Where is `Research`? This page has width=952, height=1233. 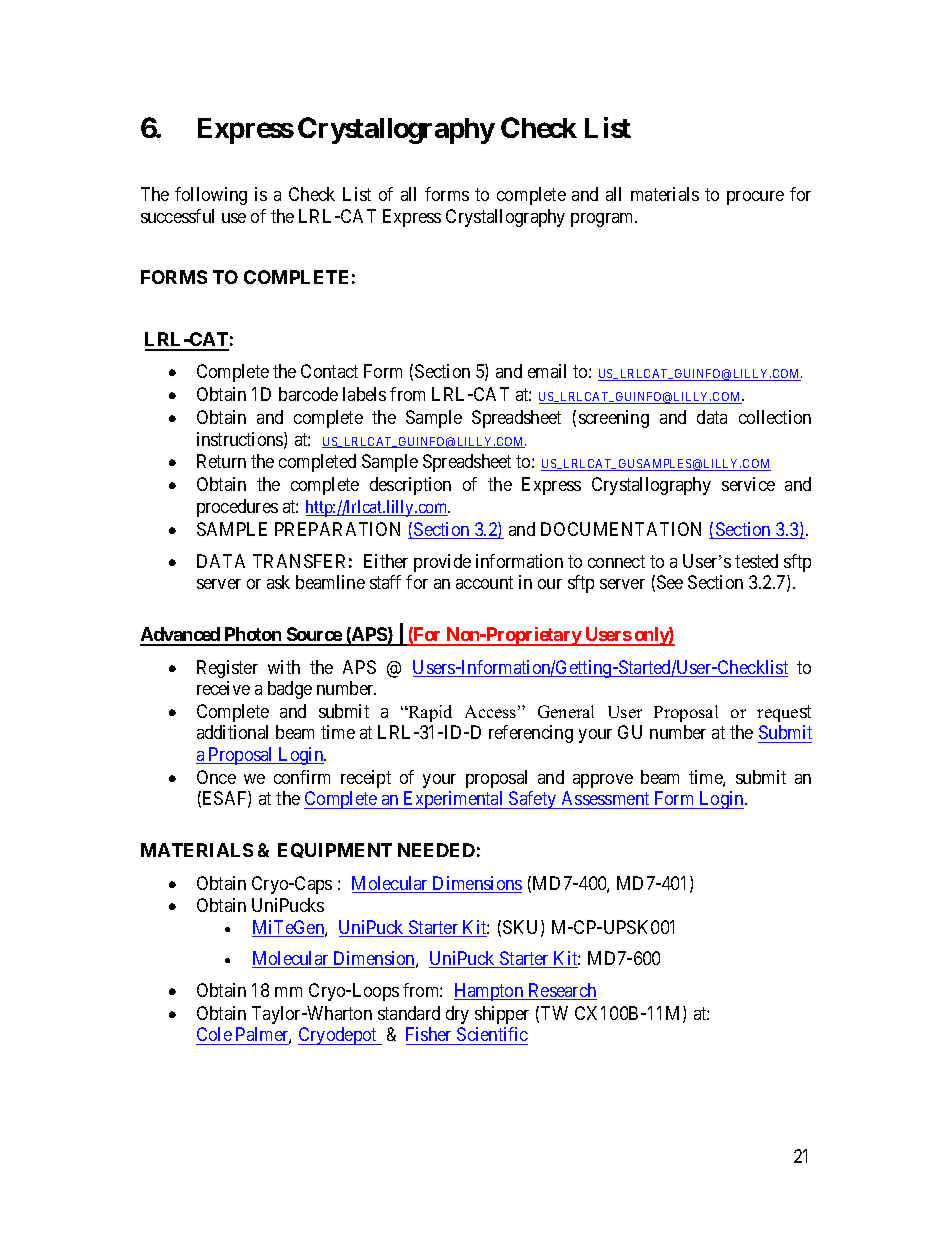
Research is located at coordinates (561, 991).
